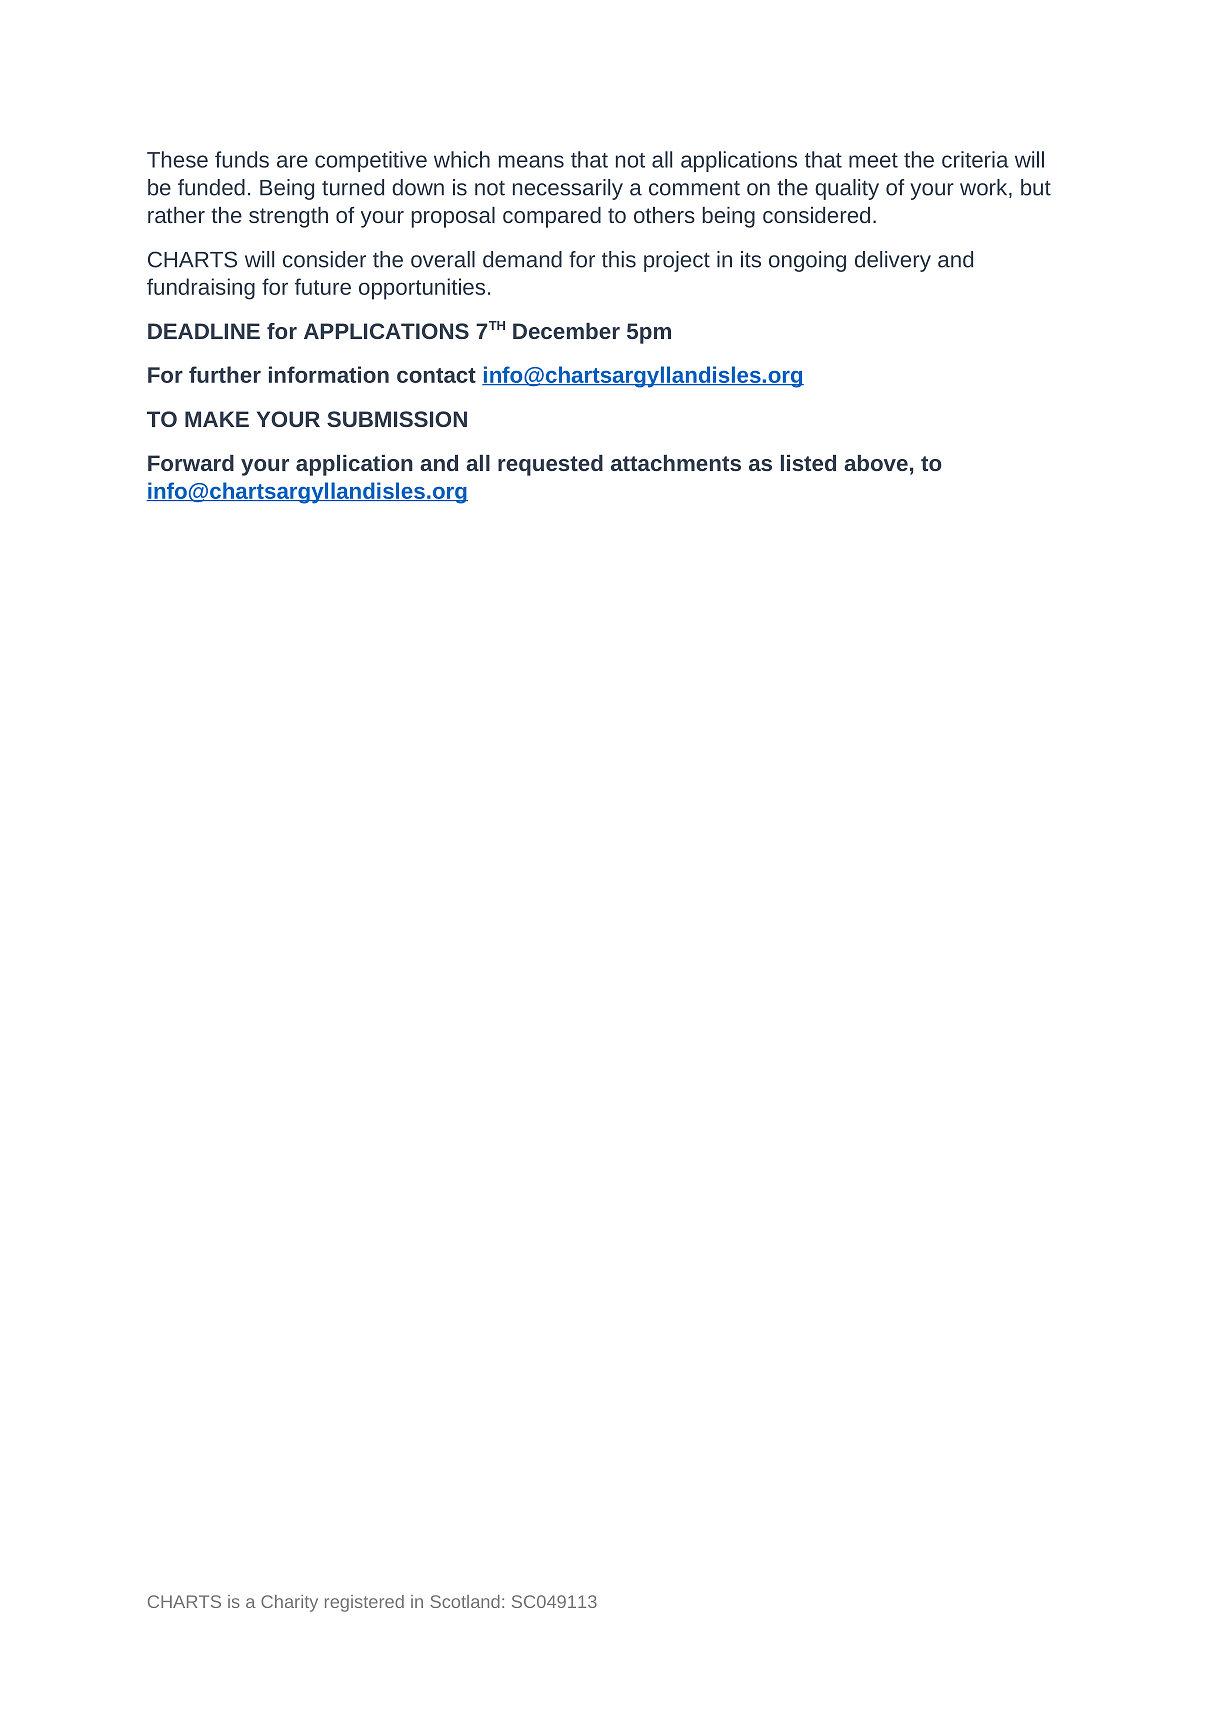  Describe the element at coordinates (465, 1601) in the page. I see `Scotland` at that location.
